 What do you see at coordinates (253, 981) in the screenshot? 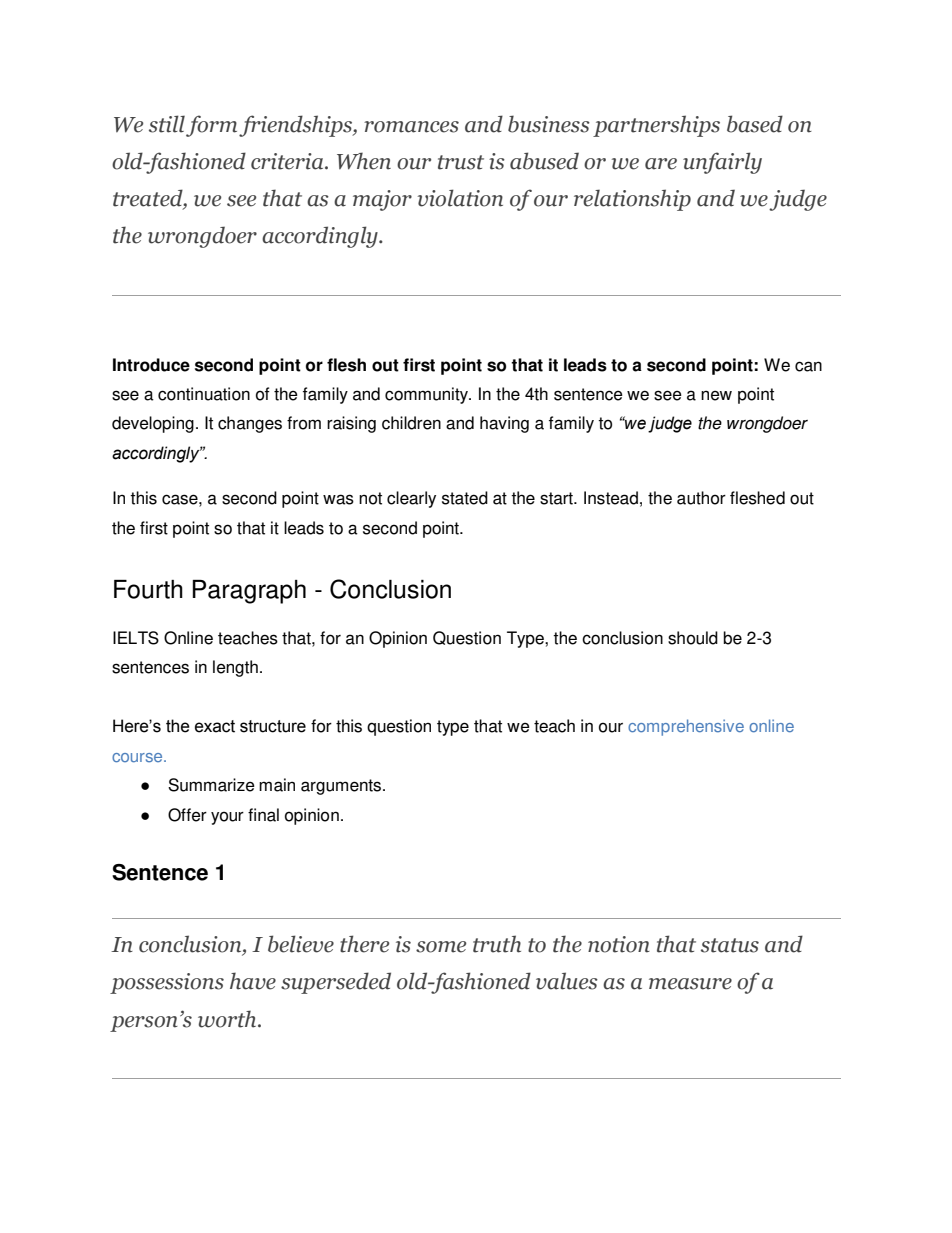
I see `have` at bounding box center [253, 981].
